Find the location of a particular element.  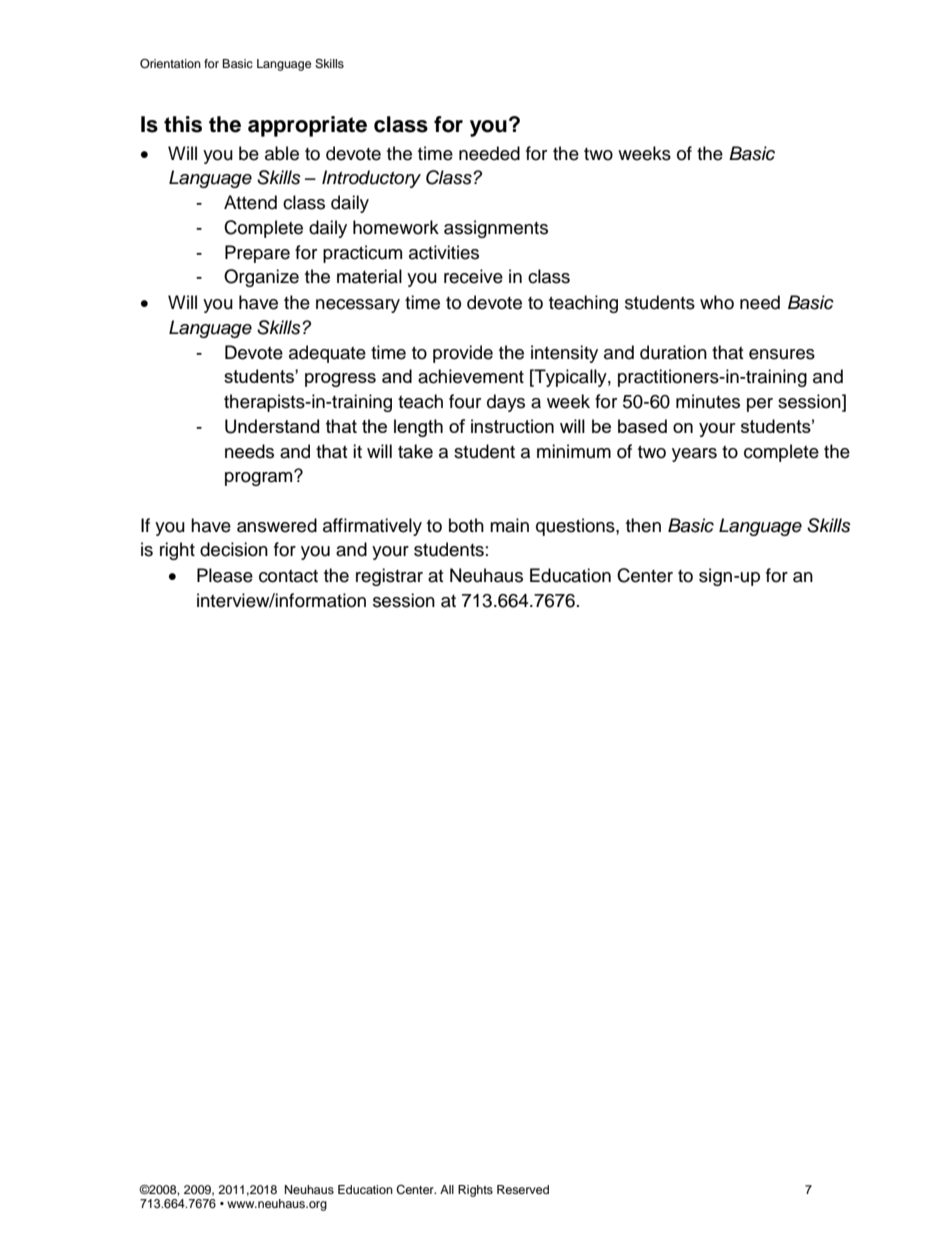

this is located at coordinates (183, 124).
